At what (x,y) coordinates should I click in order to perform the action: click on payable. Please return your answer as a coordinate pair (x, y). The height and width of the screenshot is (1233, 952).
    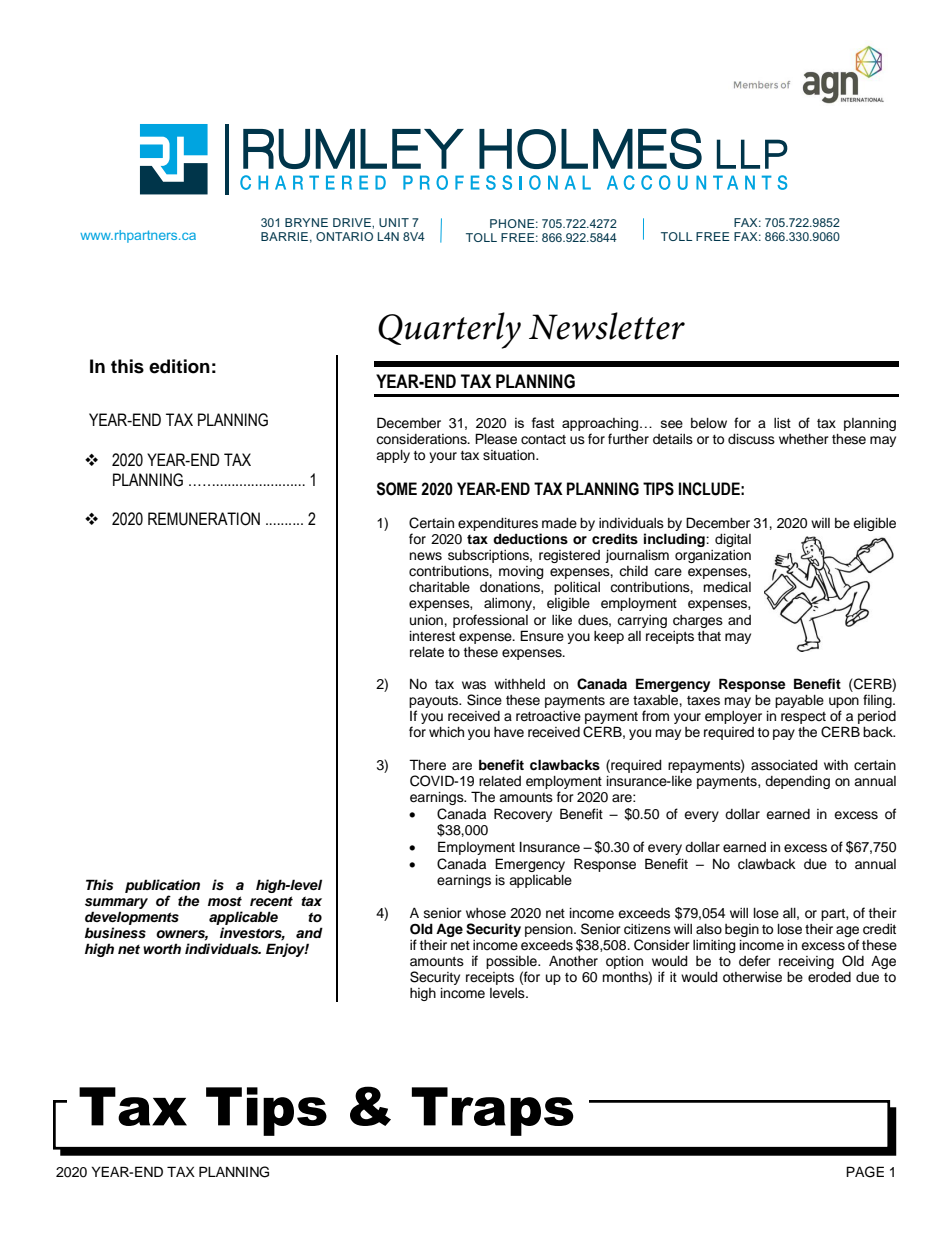
    Looking at the image, I should click on (799, 701).
